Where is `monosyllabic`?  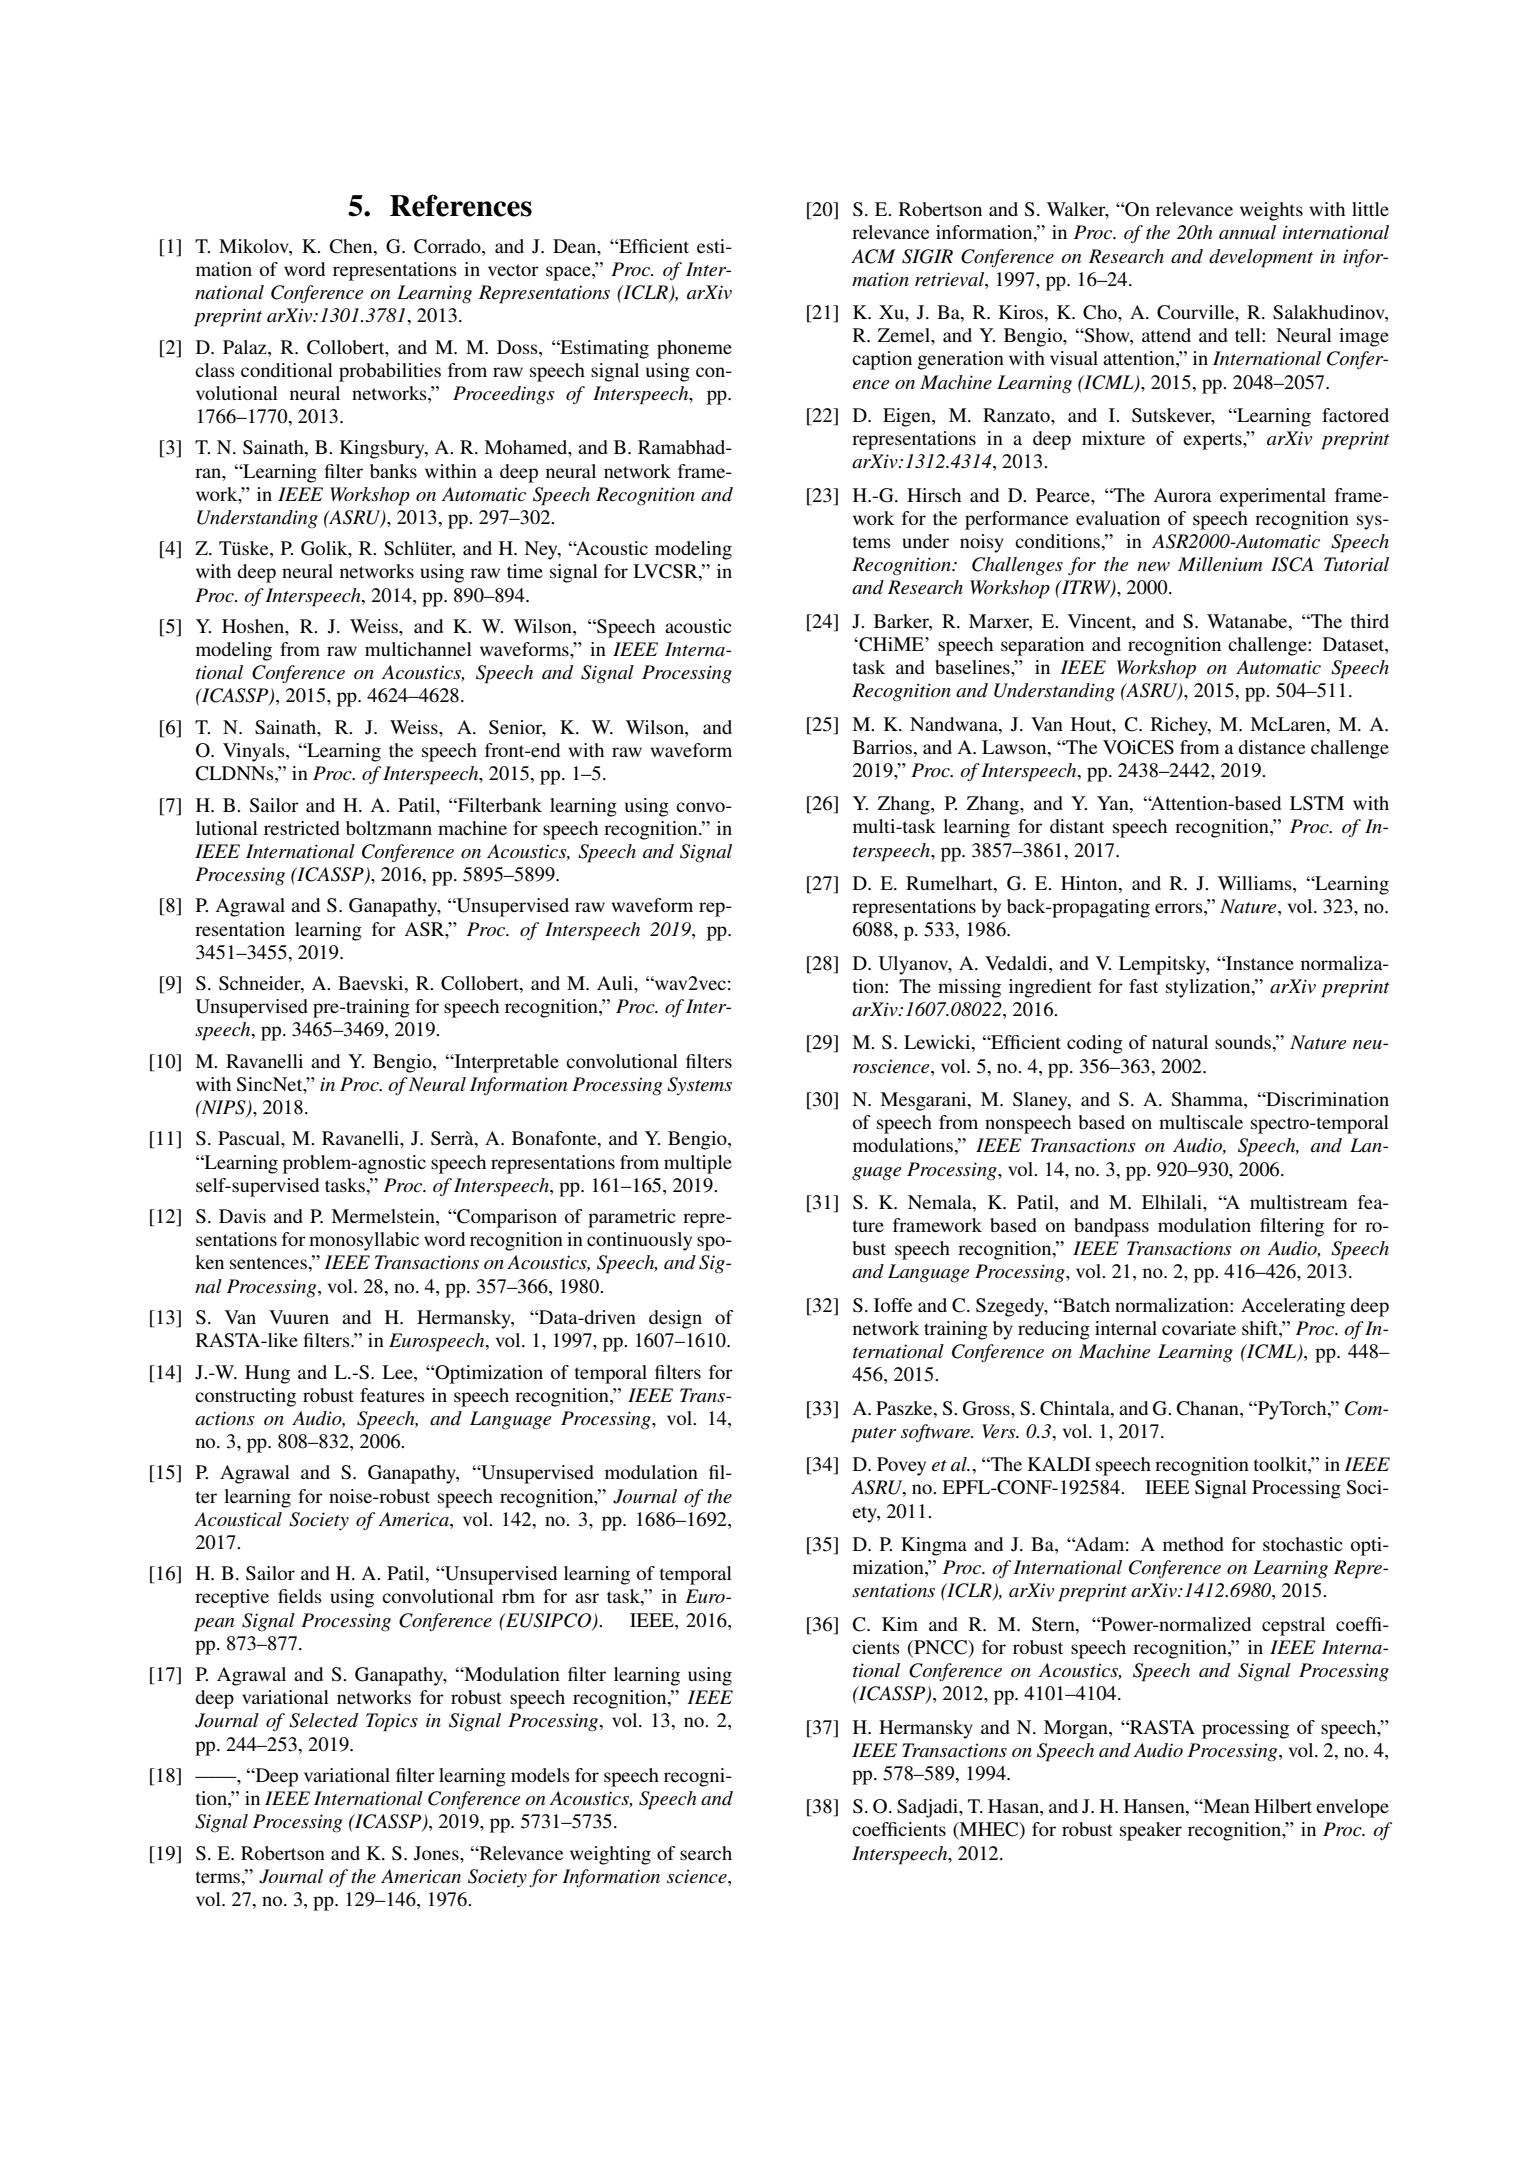
monosyllabic is located at coordinates (364, 1241).
